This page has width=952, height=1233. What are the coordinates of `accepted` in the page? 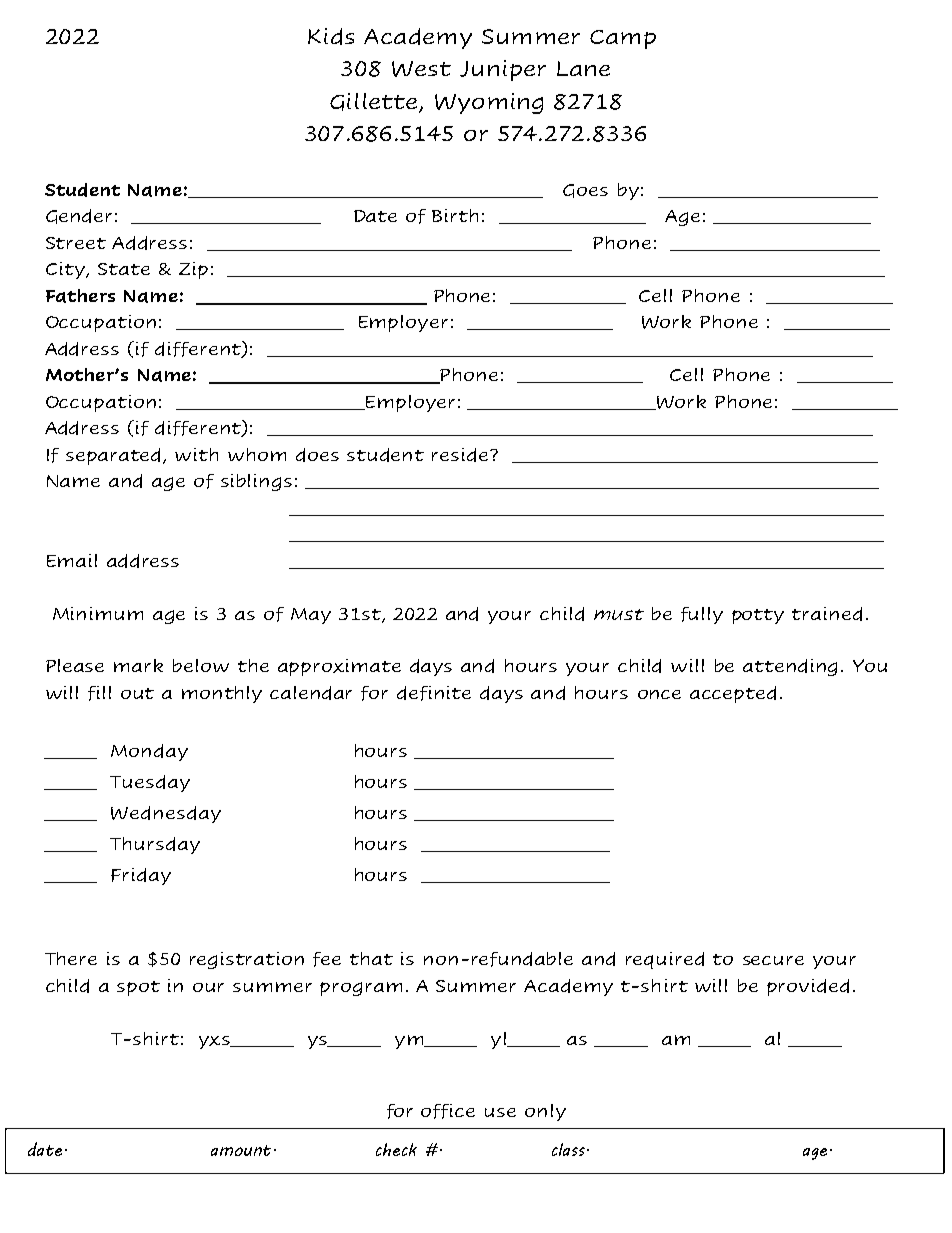 It's located at (733, 694).
